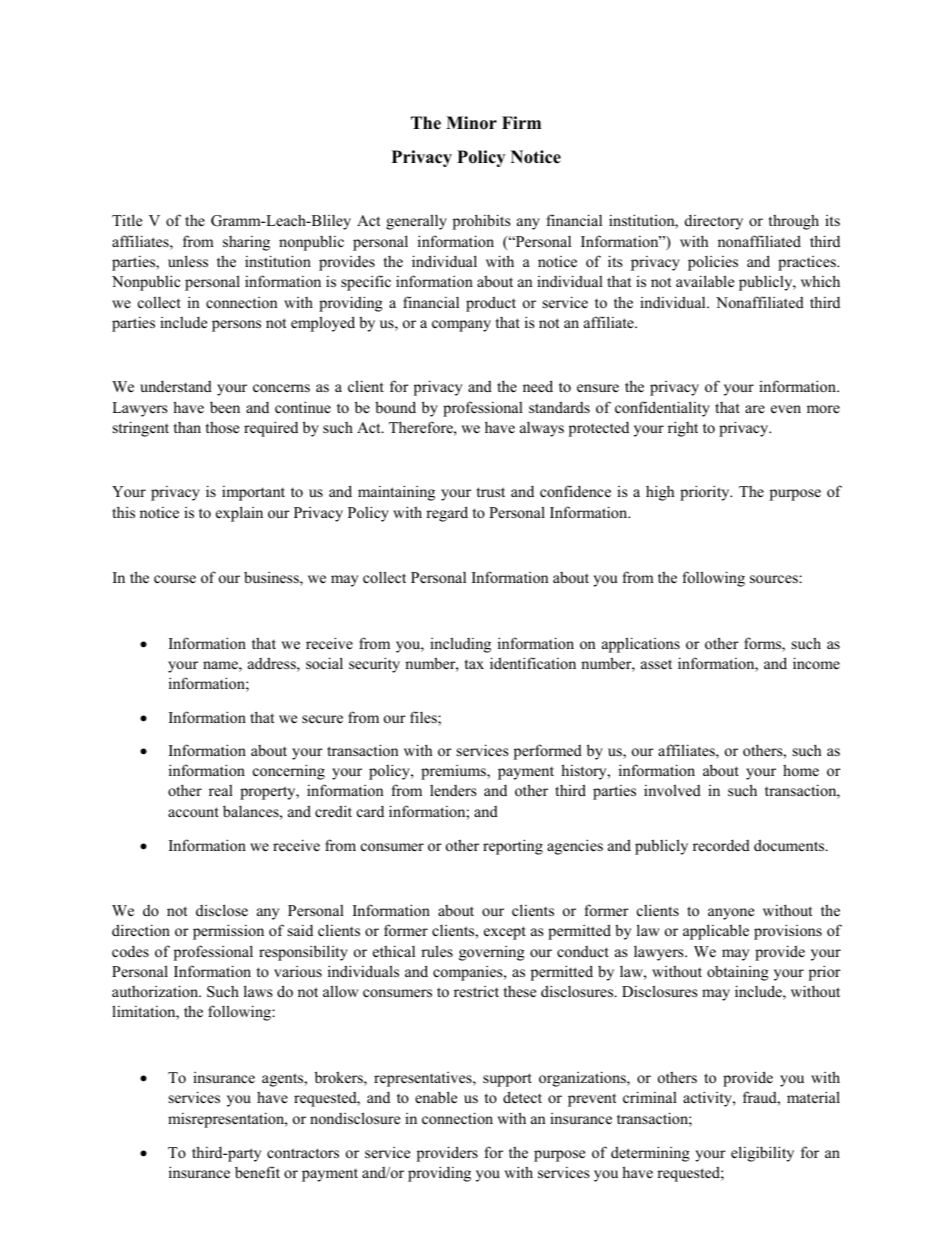  I want to click on high, so click(660, 493).
